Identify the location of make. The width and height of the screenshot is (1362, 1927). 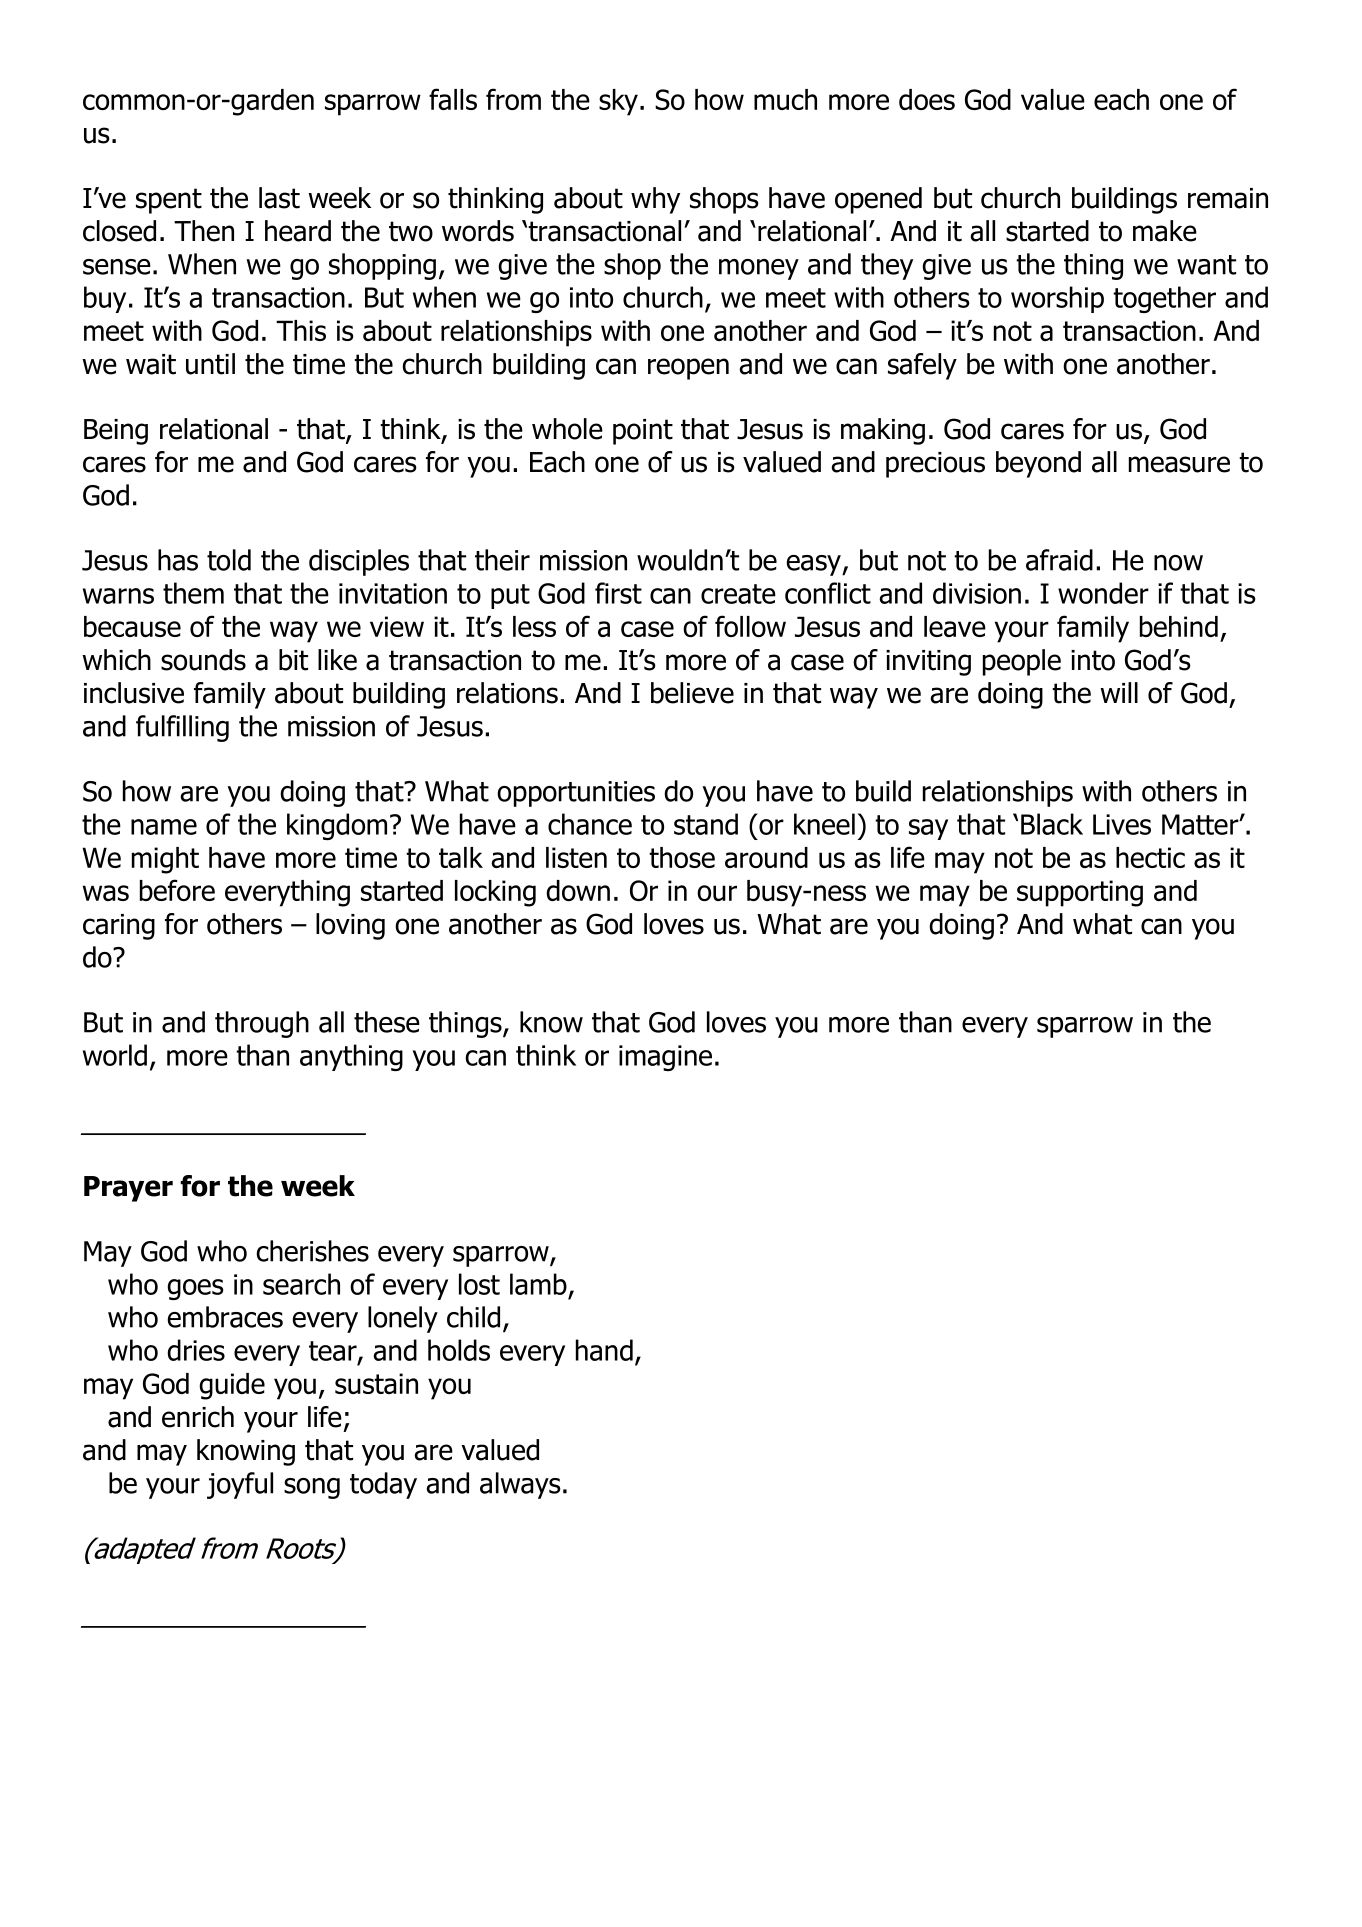
(1165, 231).
